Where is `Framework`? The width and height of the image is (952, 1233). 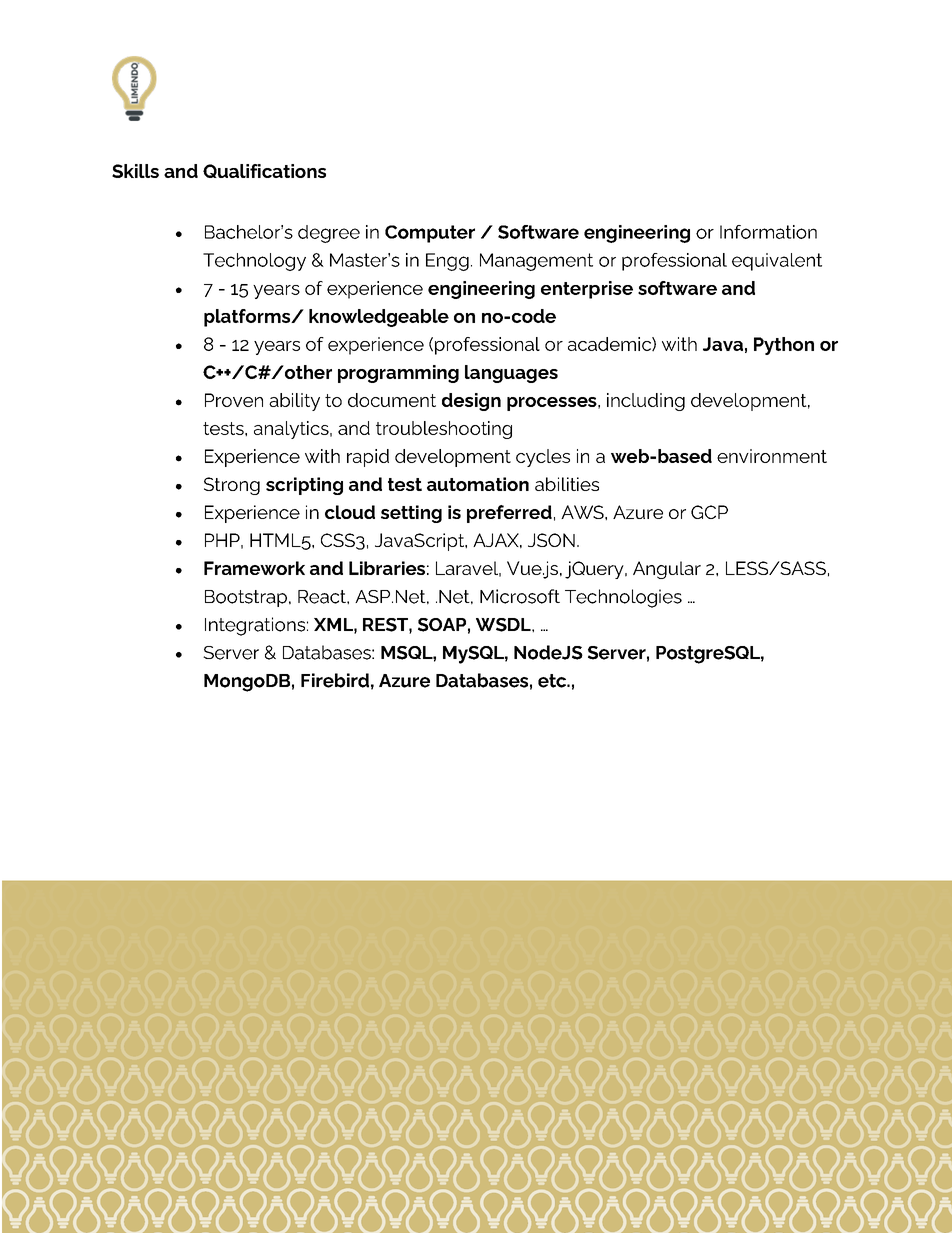 Framework is located at coordinates (254, 568).
